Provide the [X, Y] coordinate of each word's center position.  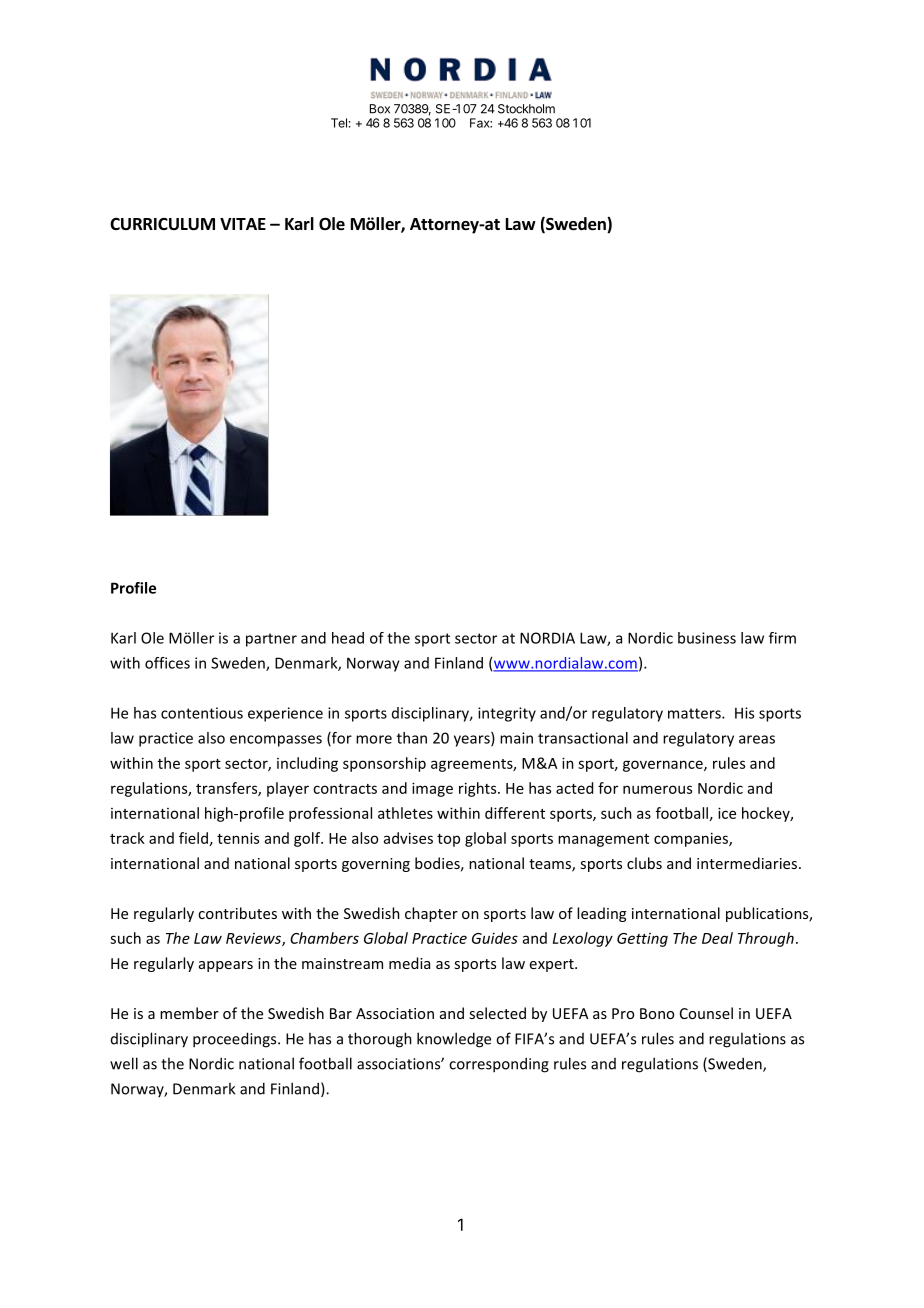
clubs [644, 863]
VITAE [243, 224]
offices [167, 663]
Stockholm [526, 109]
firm [782, 638]
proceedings [236, 1040]
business [707, 638]
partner [271, 640]
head [348, 638]
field [193, 838]
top [448, 840]
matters [695, 713]
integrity [507, 714]
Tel [339, 123]
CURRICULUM [162, 224]
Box [380, 109]
